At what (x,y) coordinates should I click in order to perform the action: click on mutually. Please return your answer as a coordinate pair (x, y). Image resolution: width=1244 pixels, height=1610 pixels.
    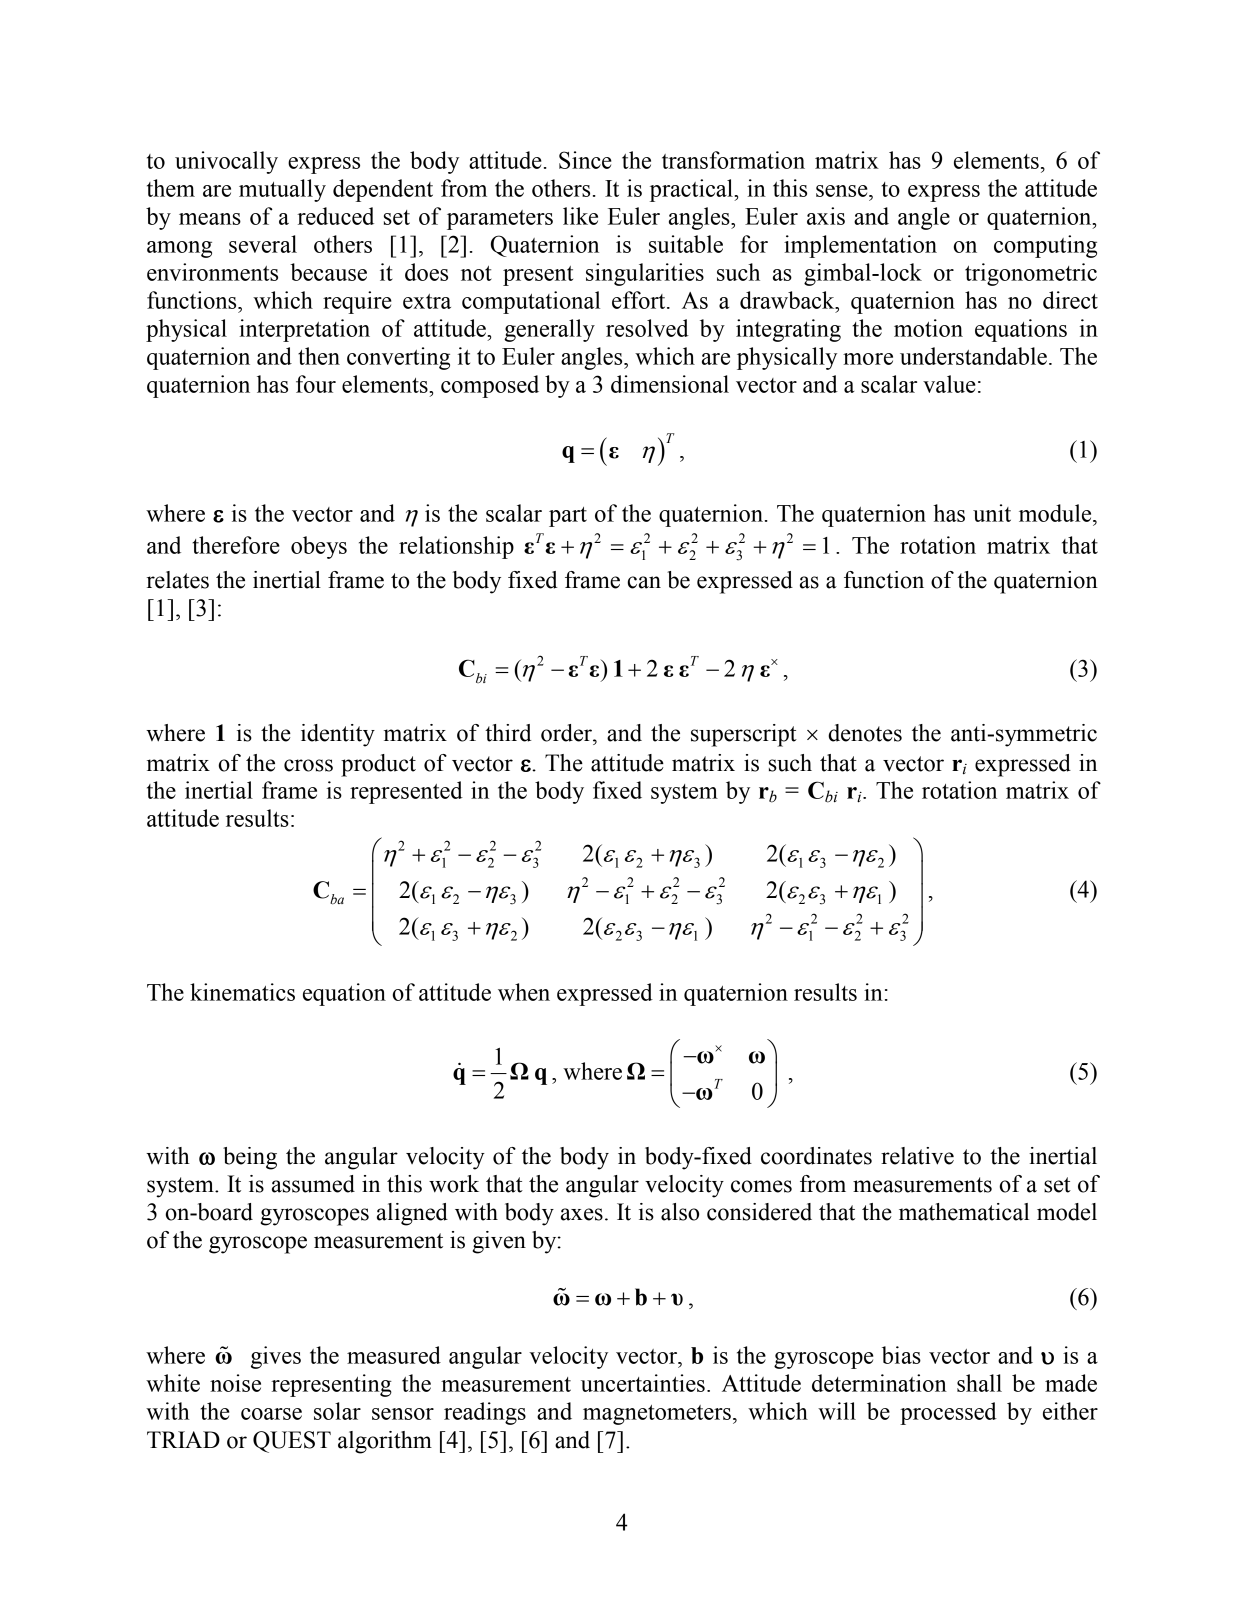
    Looking at the image, I should click on (282, 190).
